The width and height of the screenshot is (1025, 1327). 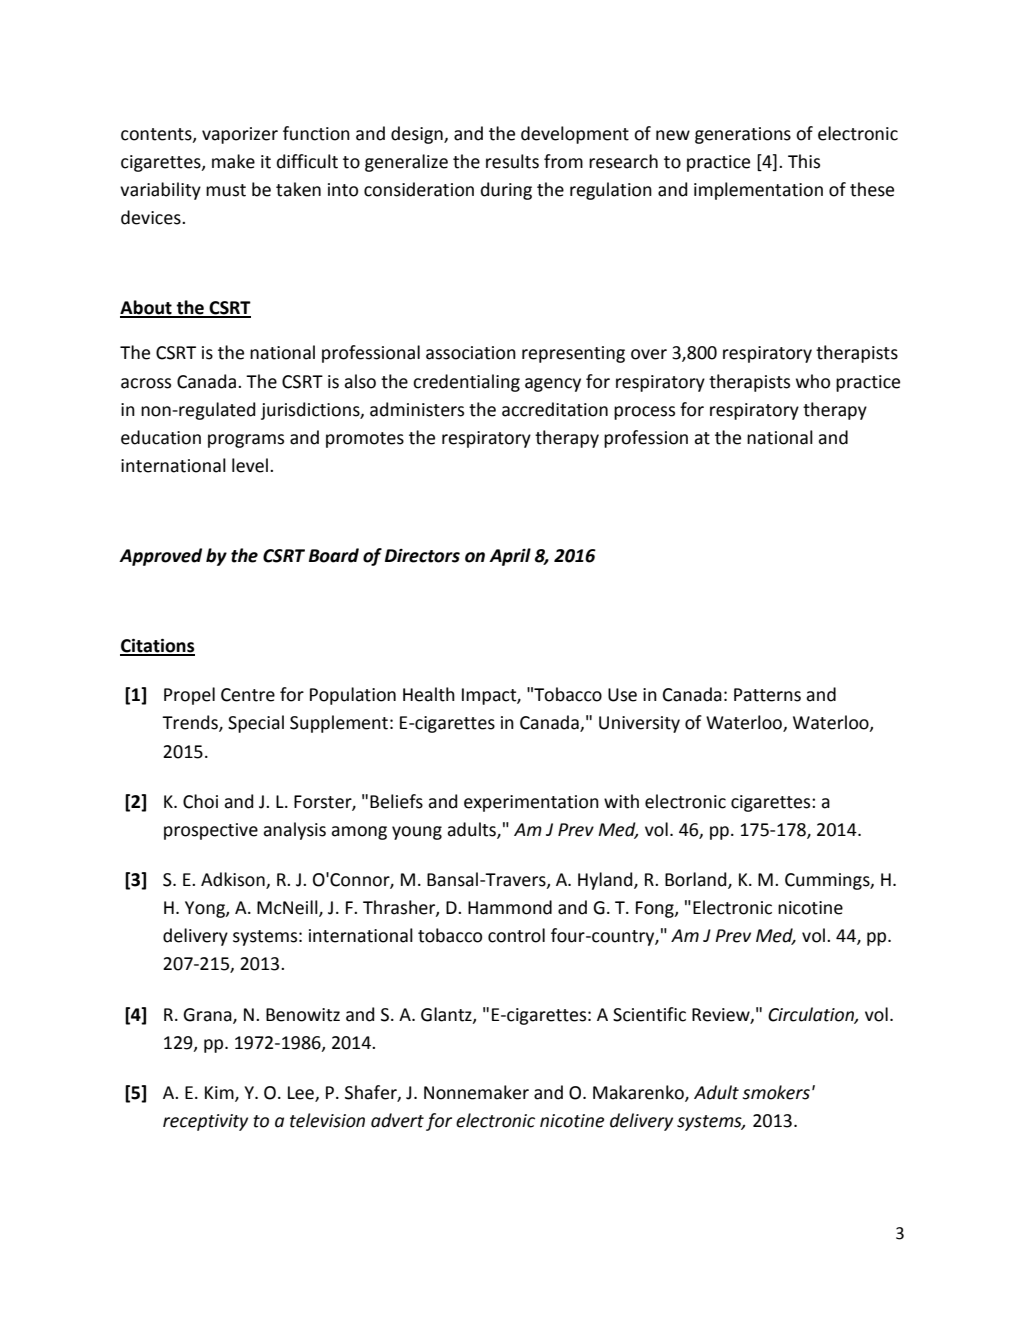 What do you see at coordinates (220, 1093) in the screenshot?
I see `Kim` at bounding box center [220, 1093].
